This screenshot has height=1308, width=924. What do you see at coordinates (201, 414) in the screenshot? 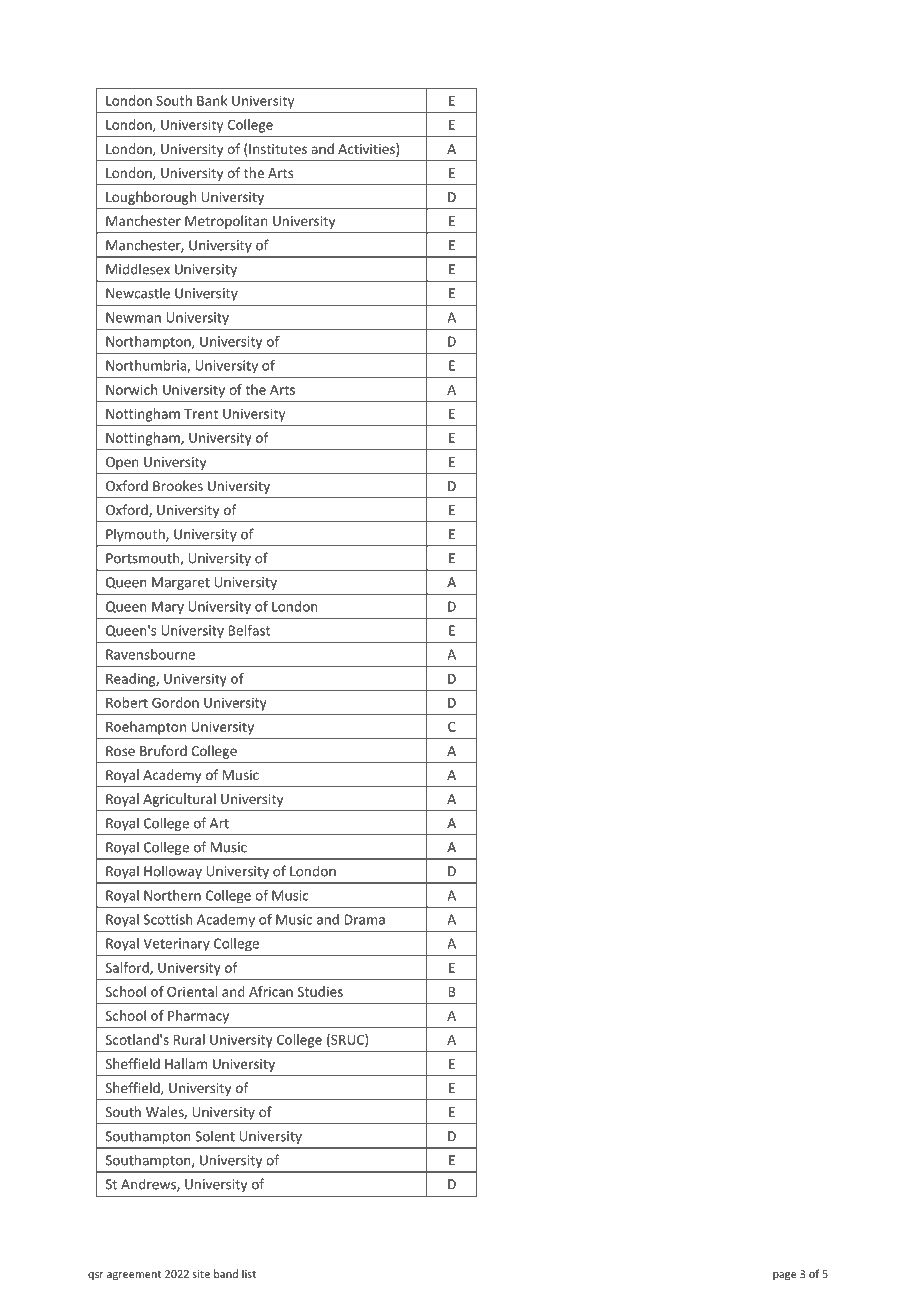
I see `Trent` at bounding box center [201, 414].
